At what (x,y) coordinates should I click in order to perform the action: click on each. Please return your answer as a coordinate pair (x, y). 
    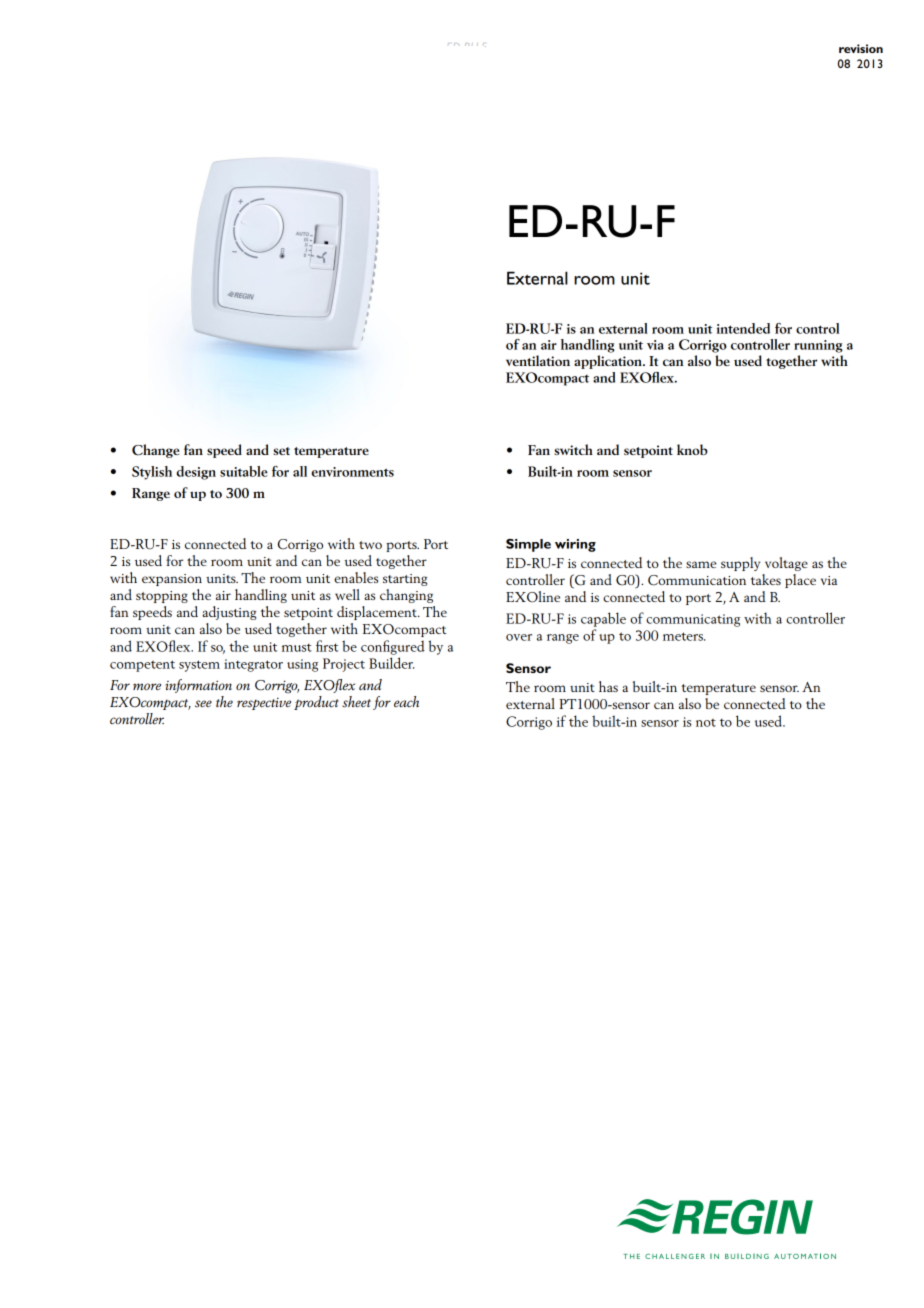
    Looking at the image, I should click on (406, 701).
